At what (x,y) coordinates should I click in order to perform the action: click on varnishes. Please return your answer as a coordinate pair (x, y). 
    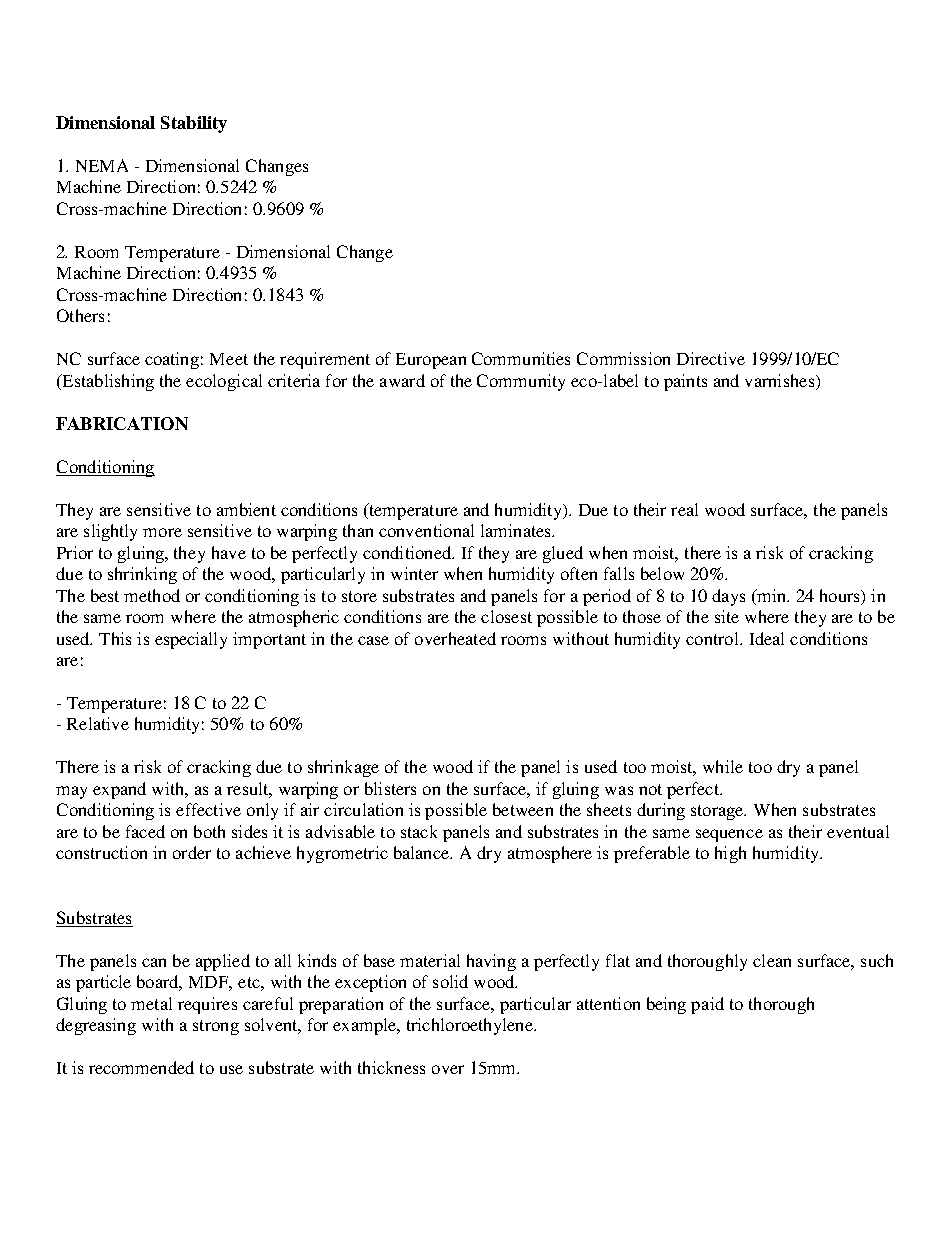
    Looking at the image, I should click on (781, 380).
